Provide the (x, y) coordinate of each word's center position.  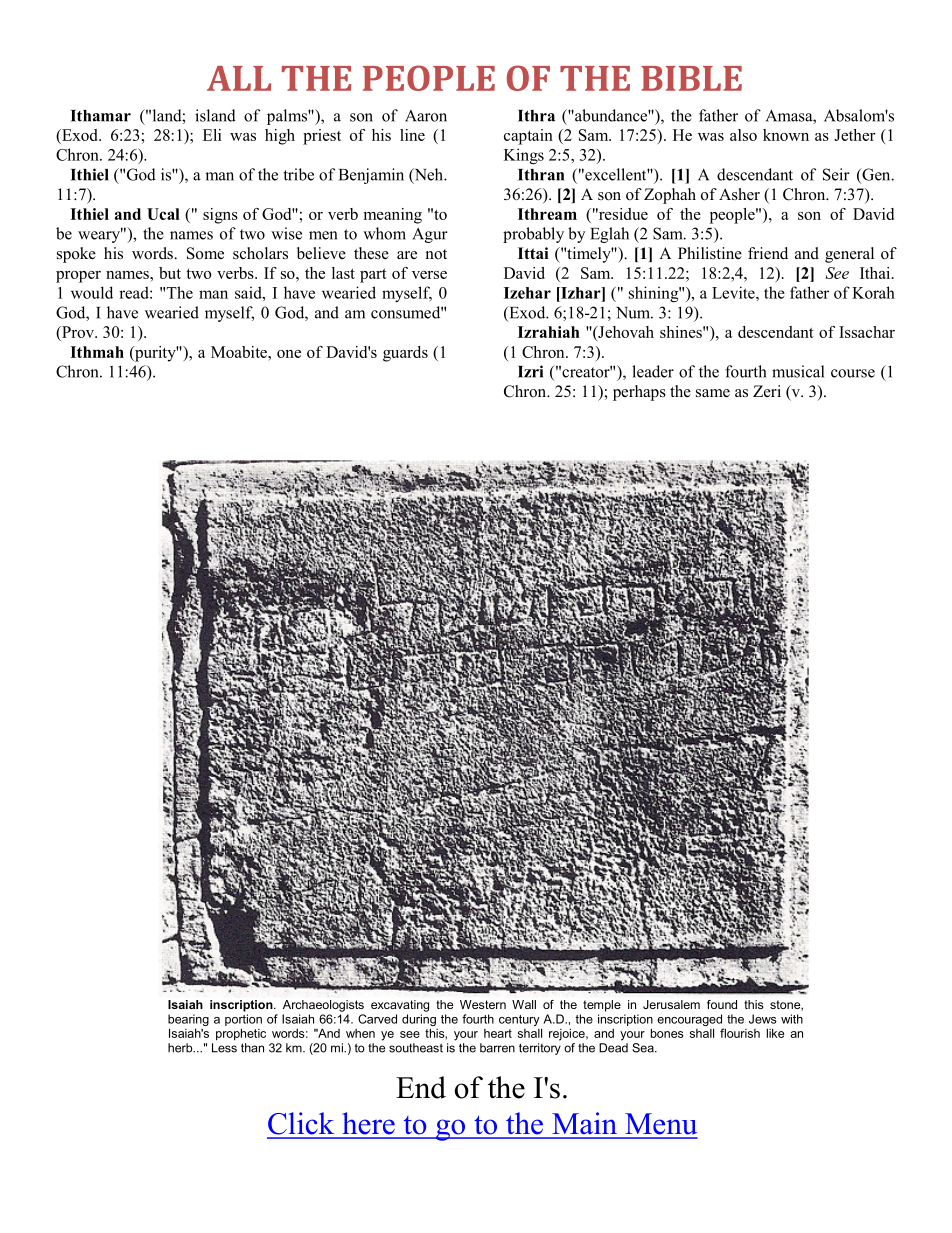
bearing (188, 1021)
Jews (763, 1019)
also (743, 135)
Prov (78, 333)
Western (483, 1004)
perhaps (639, 393)
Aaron (426, 116)
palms (288, 117)
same (713, 393)
